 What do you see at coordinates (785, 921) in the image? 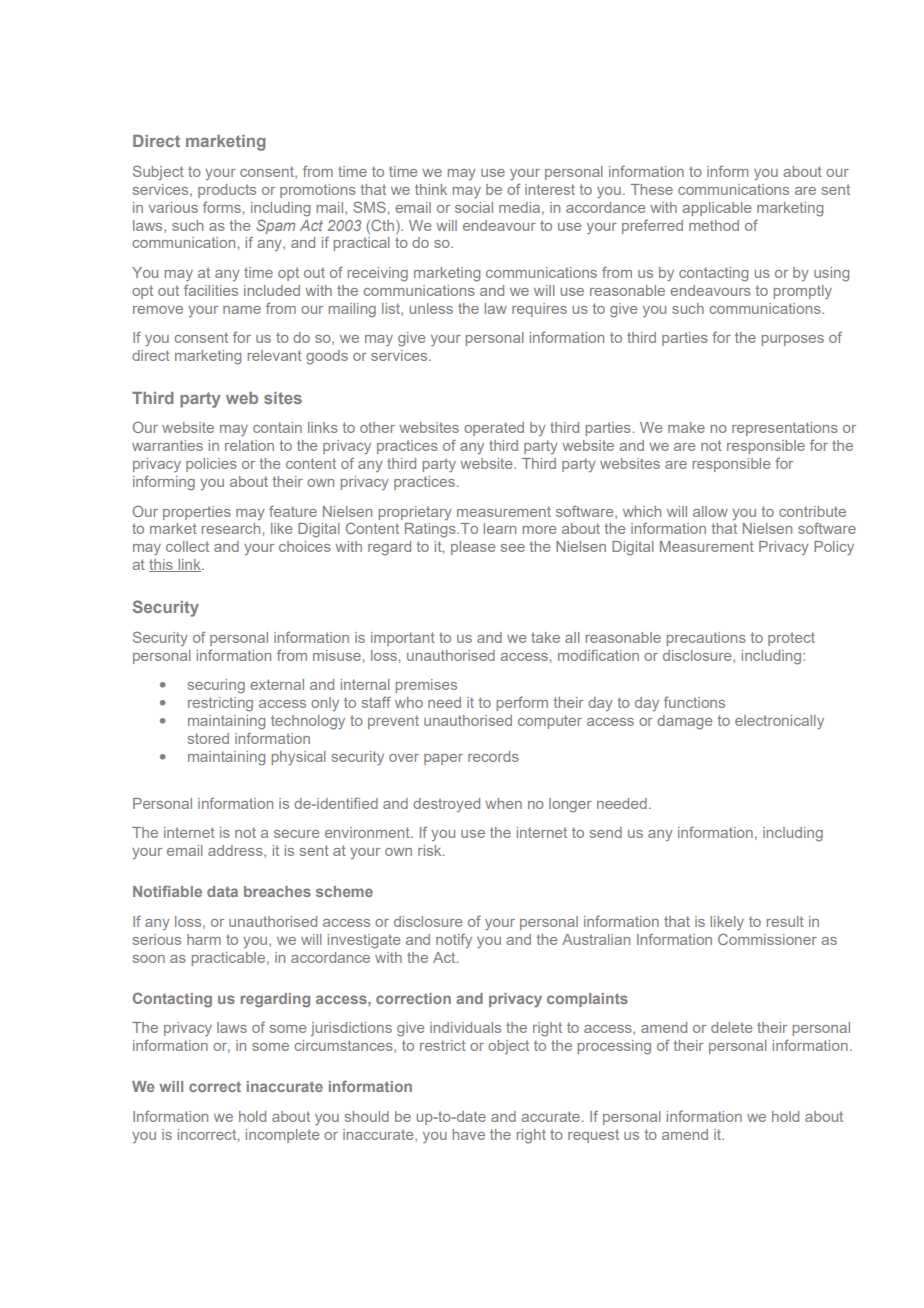
I see `result` at bounding box center [785, 921].
